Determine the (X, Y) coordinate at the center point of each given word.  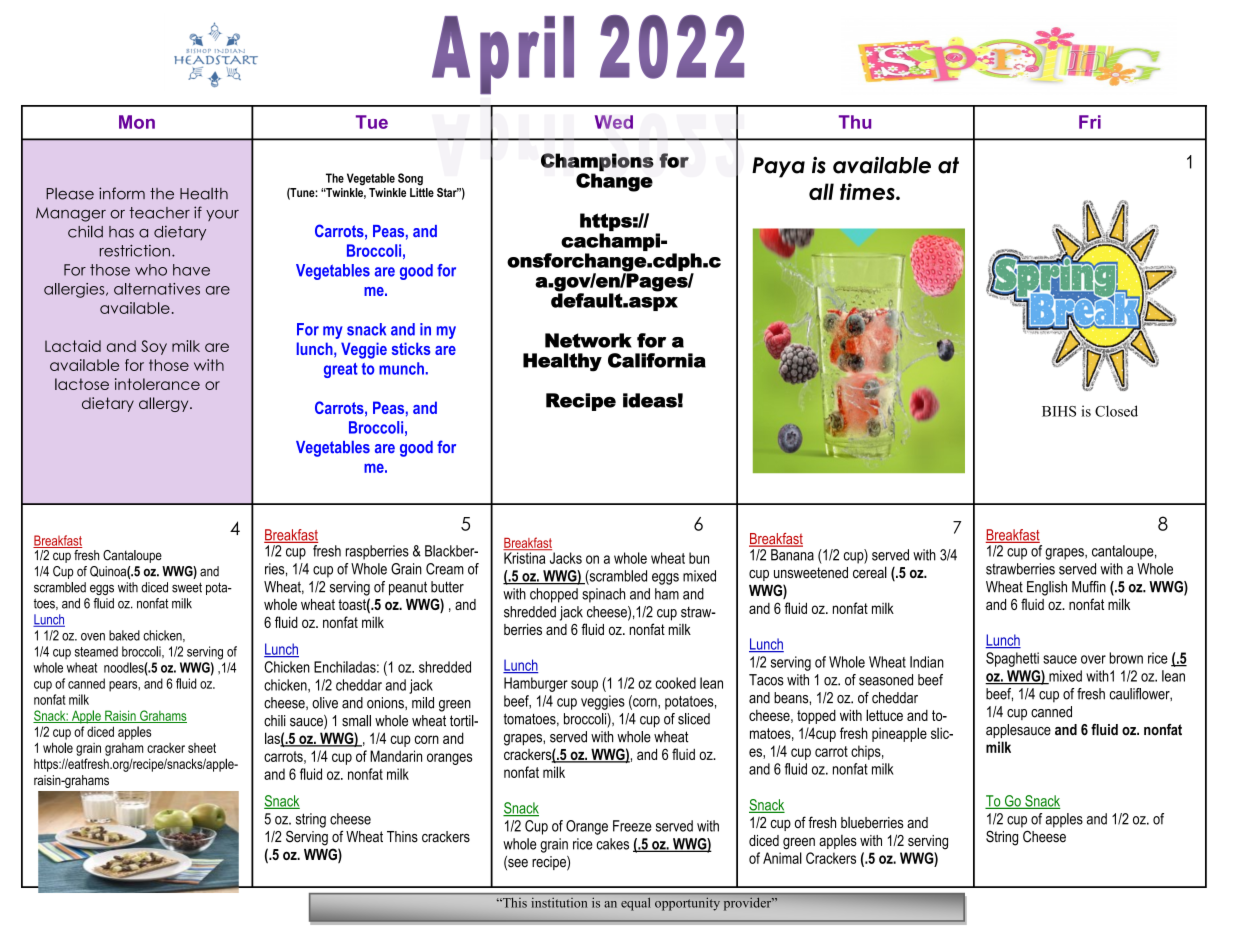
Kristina (524, 558)
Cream (445, 569)
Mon (137, 122)
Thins (402, 837)
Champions (597, 162)
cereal (870, 572)
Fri (1090, 122)
